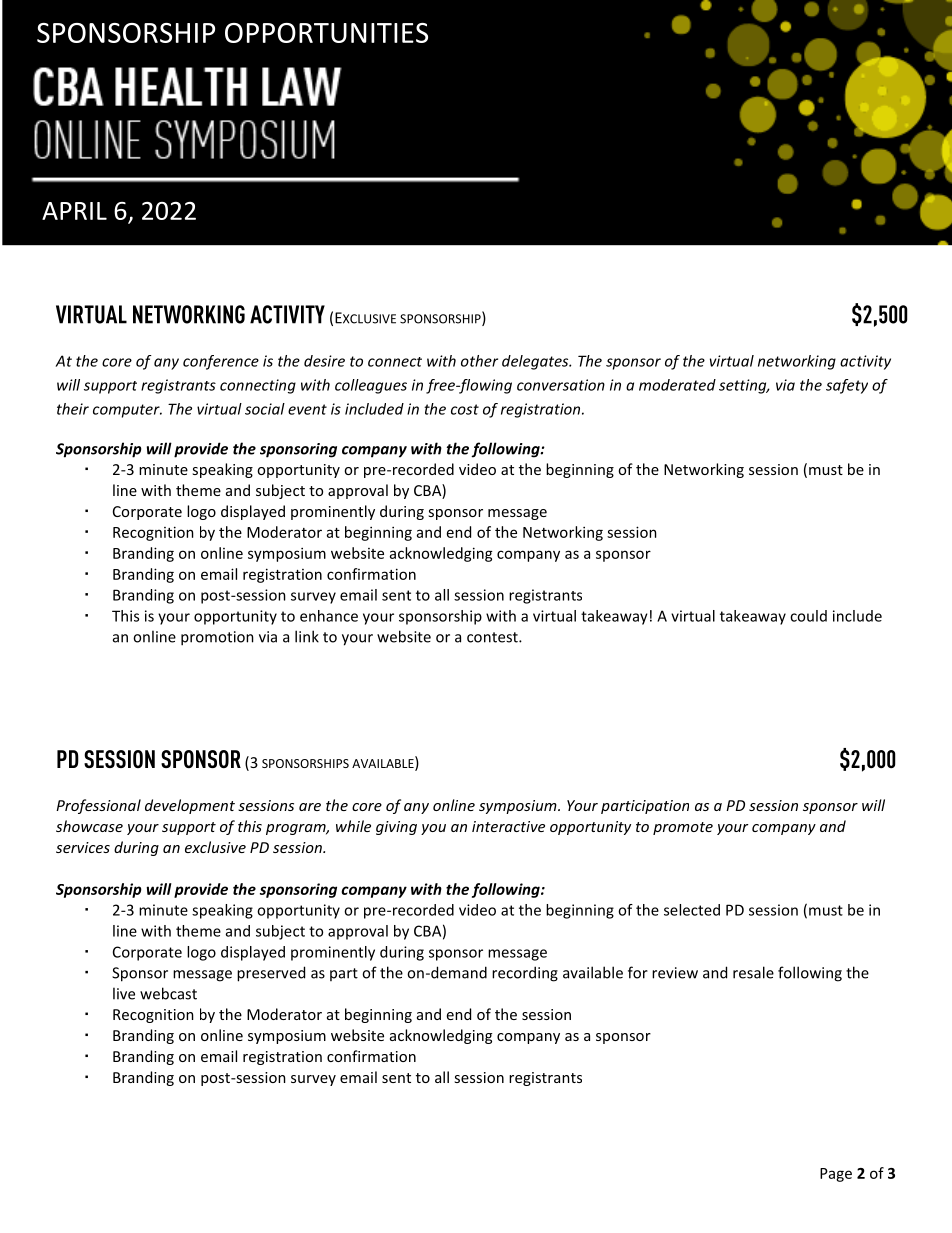  I want to click on safety, so click(847, 386).
